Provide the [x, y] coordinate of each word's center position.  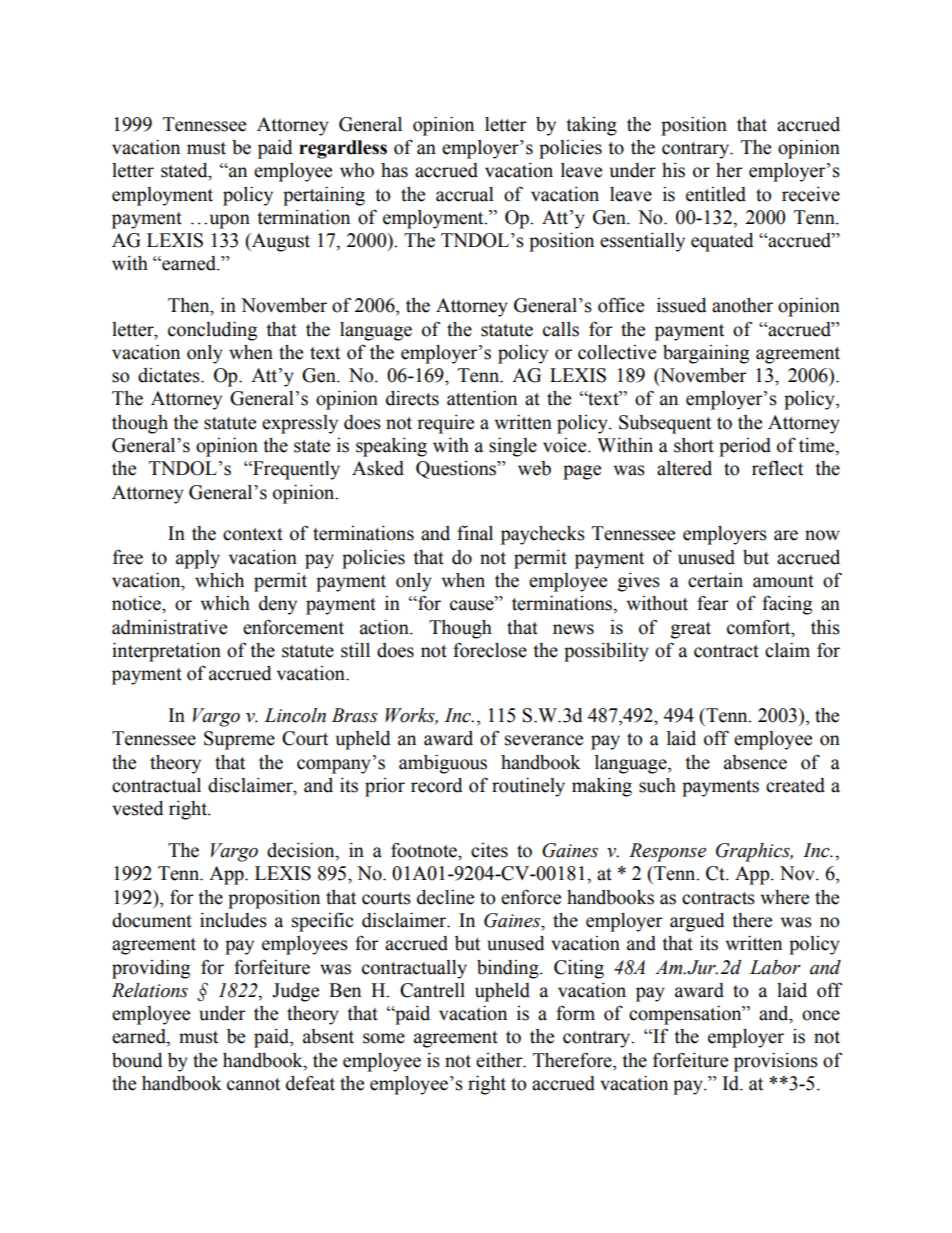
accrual [465, 194]
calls [561, 329]
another [742, 305]
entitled [716, 194]
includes [233, 920]
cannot [253, 1084]
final [475, 533]
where [785, 897]
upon [230, 221]
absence [755, 762]
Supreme [239, 740]
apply [198, 559]
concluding [212, 331]
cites [489, 850]
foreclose [490, 650]
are [786, 535]
